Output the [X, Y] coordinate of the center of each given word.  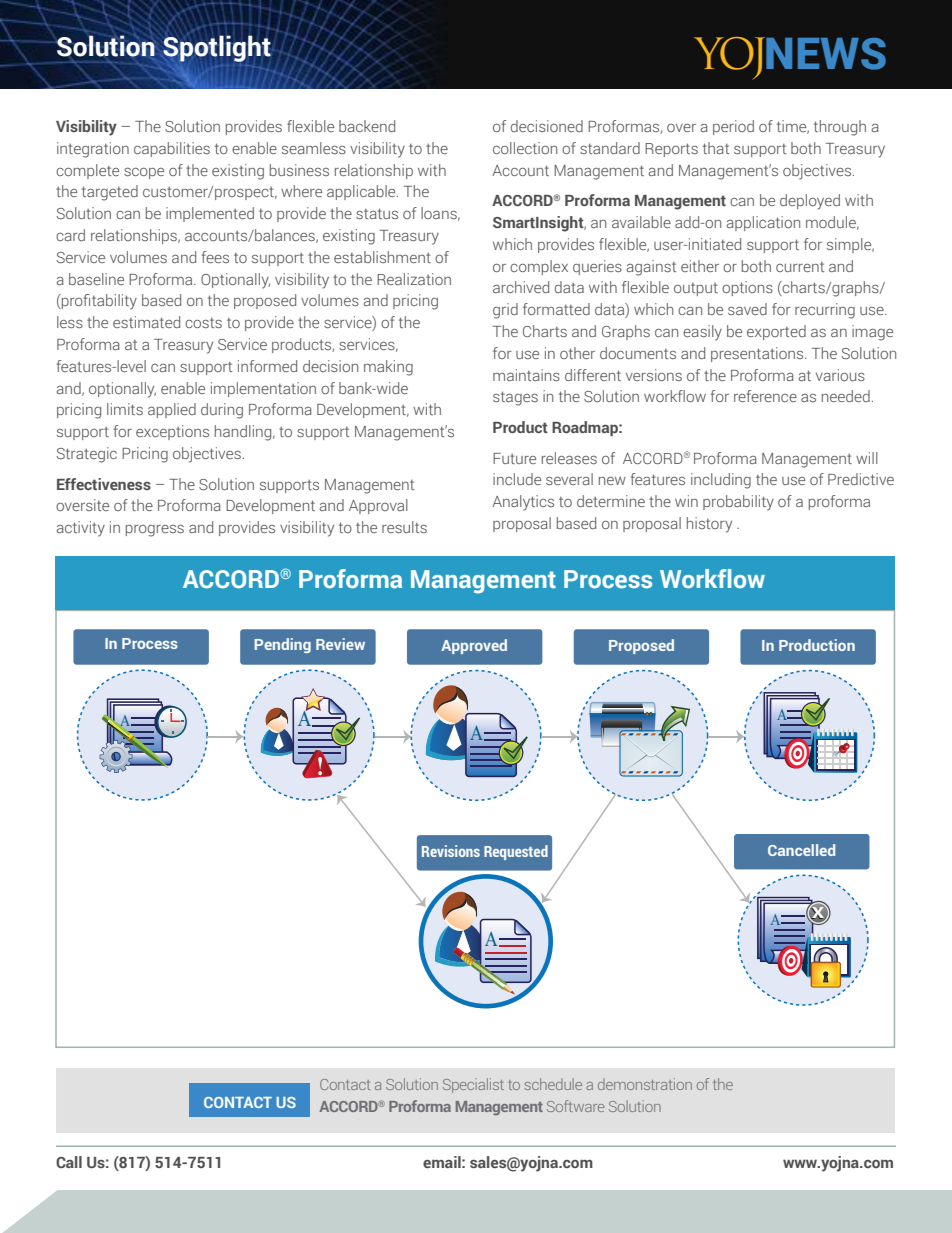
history [709, 525]
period [733, 127]
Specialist [473, 1085]
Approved [474, 646]
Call [69, 1162]
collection [525, 148]
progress [155, 531]
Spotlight [217, 48]
